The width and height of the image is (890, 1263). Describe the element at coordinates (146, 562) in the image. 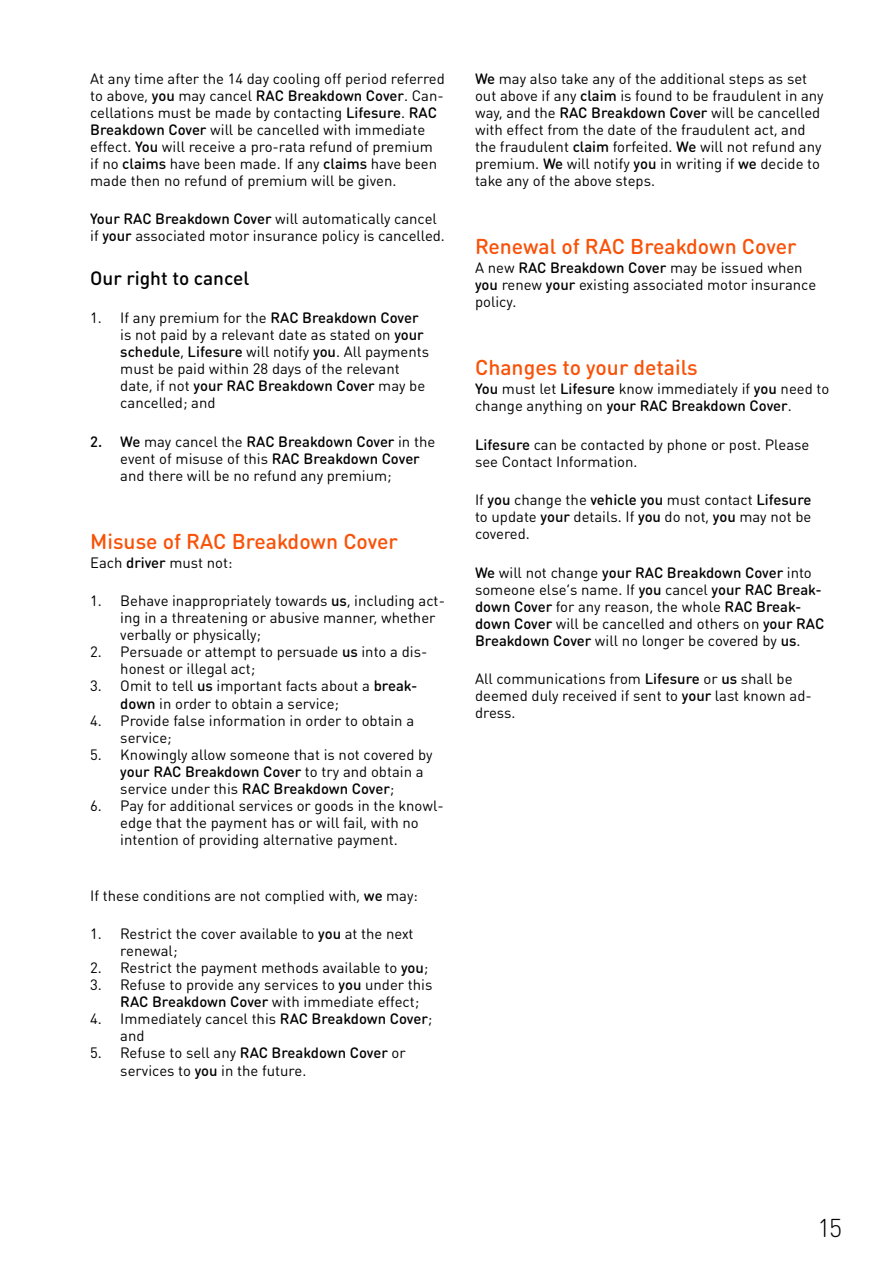

I see `driver` at that location.
